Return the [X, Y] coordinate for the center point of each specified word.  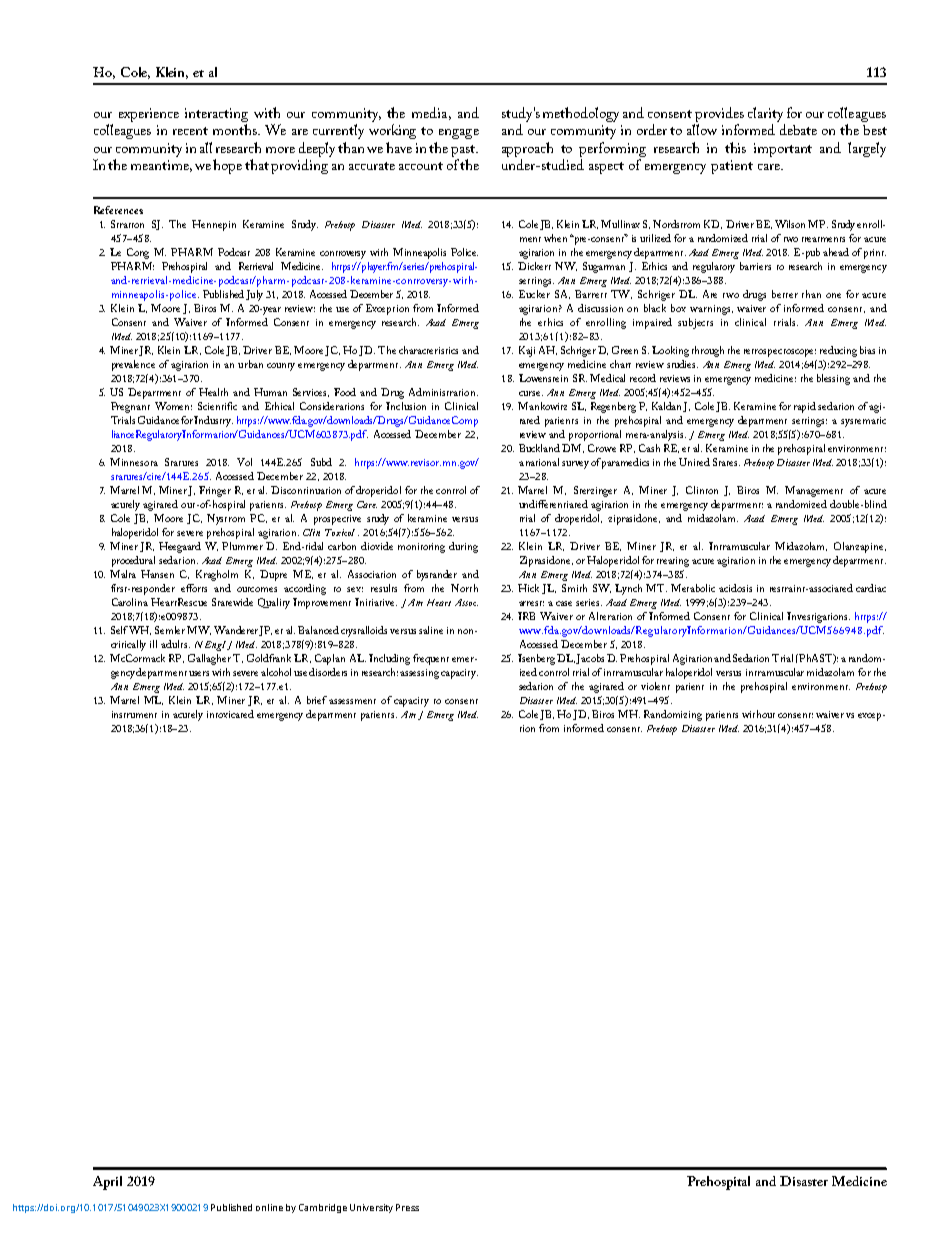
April [107, 1183]
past [464, 151]
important [783, 150]
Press [407, 1207]
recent [190, 131]
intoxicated [230, 714]
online [269, 1207]
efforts [194, 588]
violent [655, 686]
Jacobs [590, 659]
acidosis [735, 588]
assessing [419, 674]
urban [250, 364]
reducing [838, 351]
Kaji [527, 351]
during [463, 547]
